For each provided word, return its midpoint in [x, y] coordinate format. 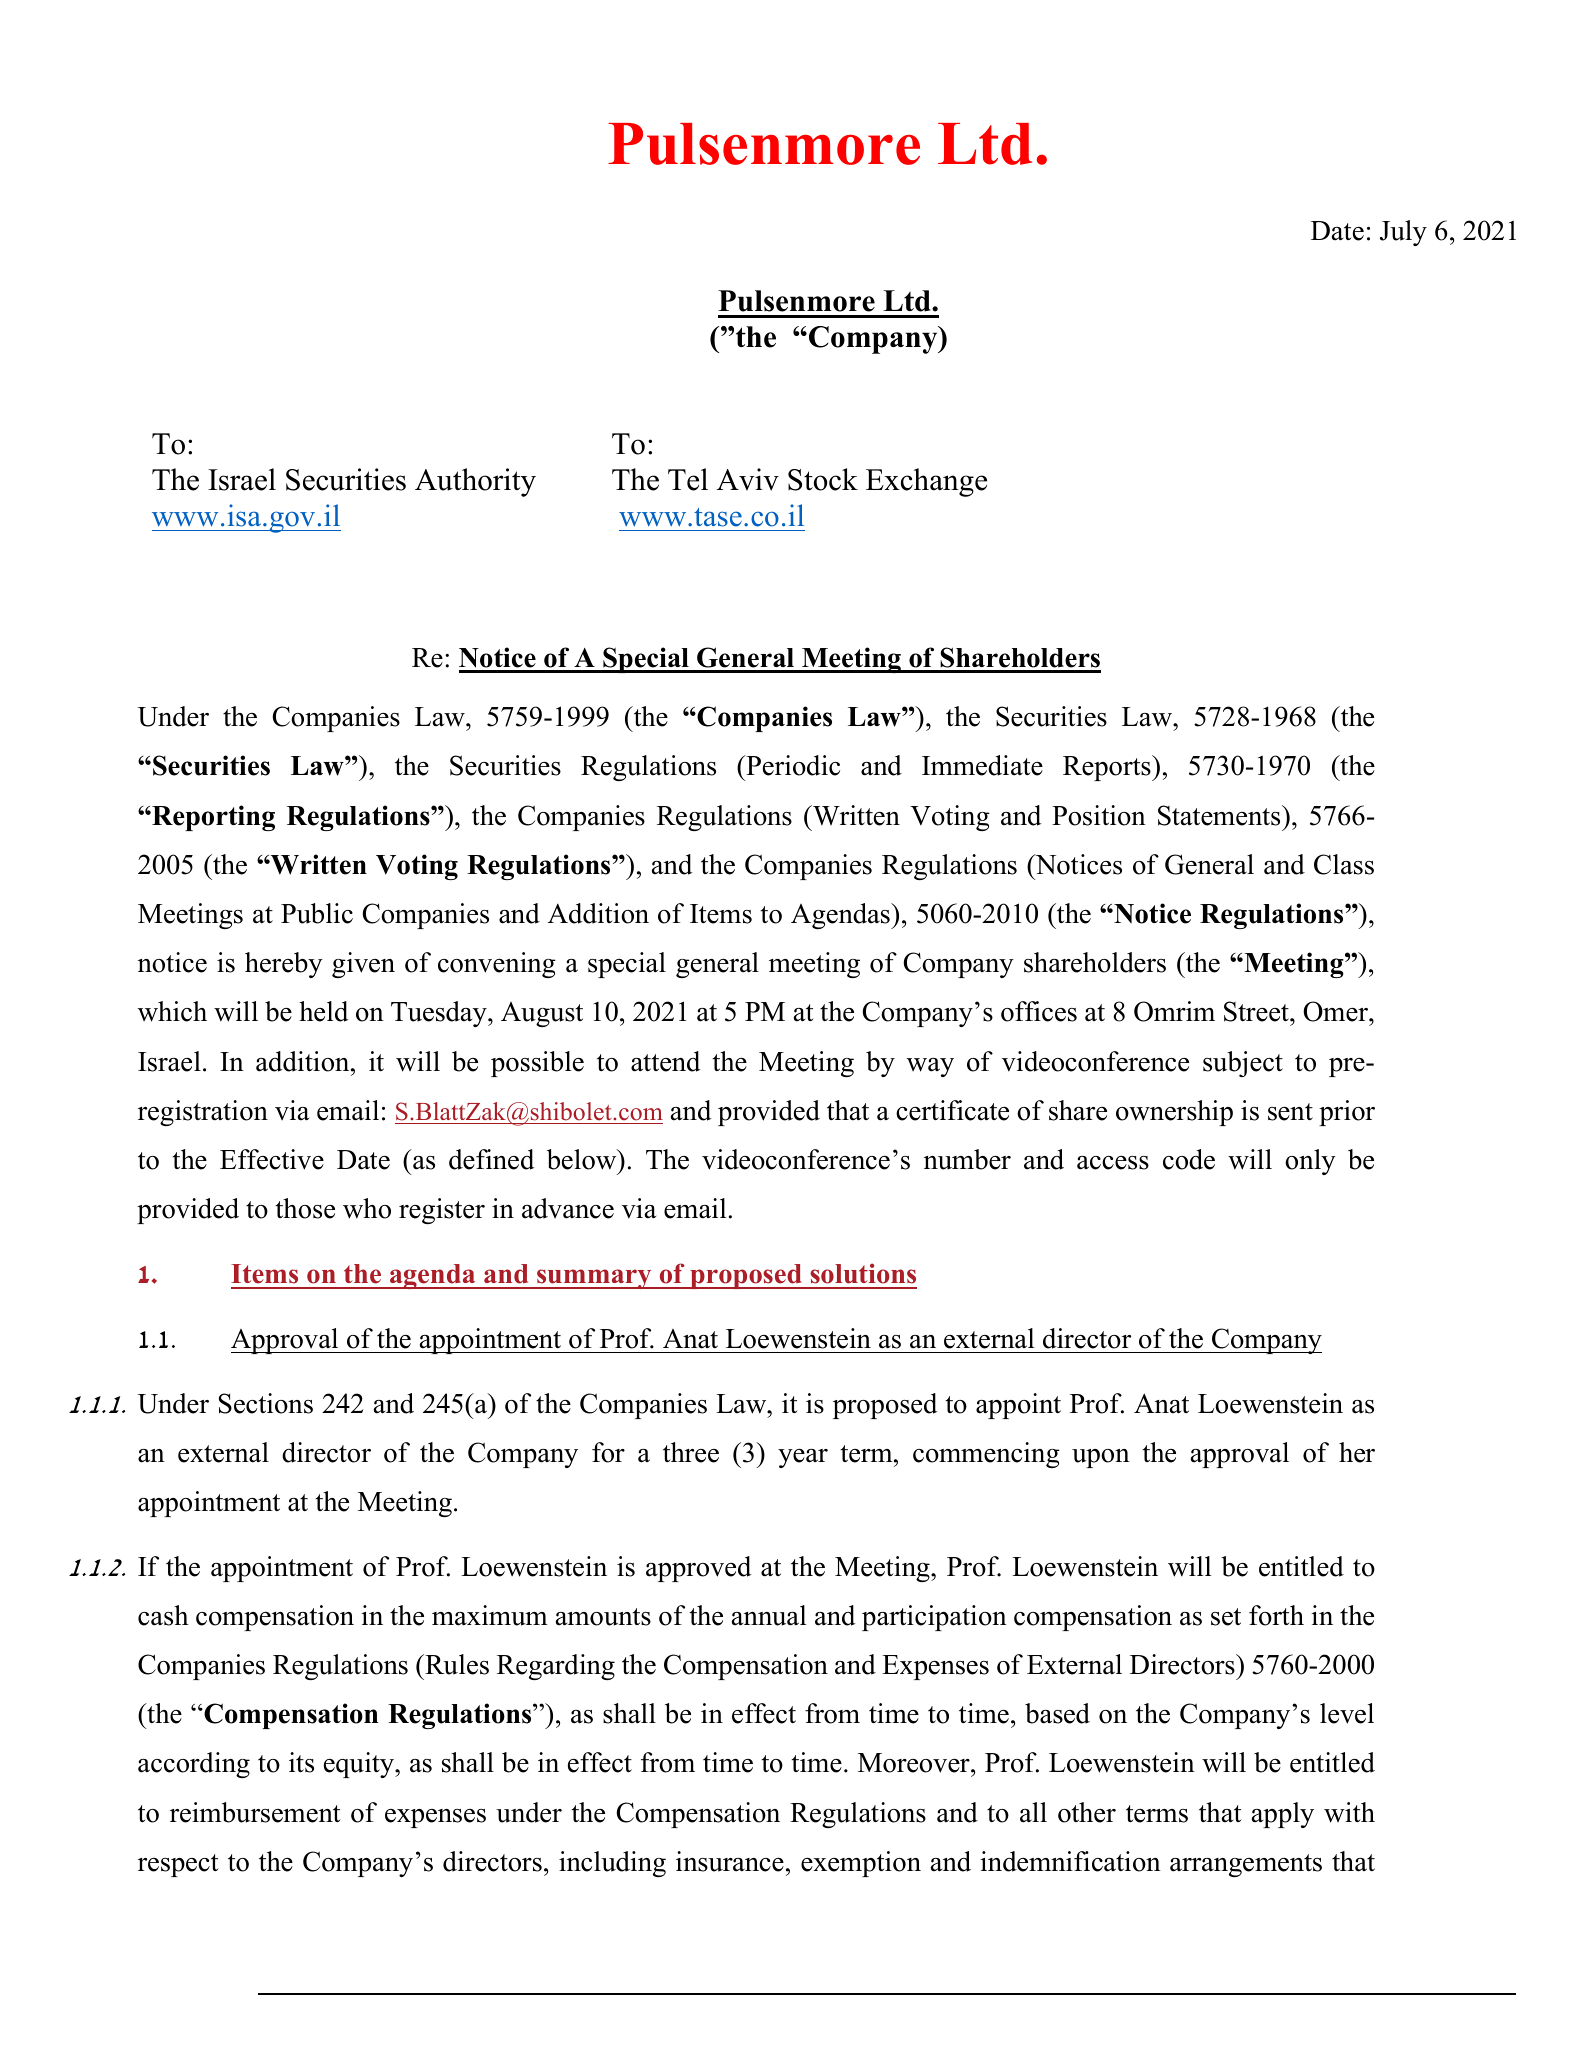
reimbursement [255, 1812]
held [323, 1011]
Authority [475, 482]
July [1403, 233]
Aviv [748, 479]
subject [1243, 1064]
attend [665, 1061]
